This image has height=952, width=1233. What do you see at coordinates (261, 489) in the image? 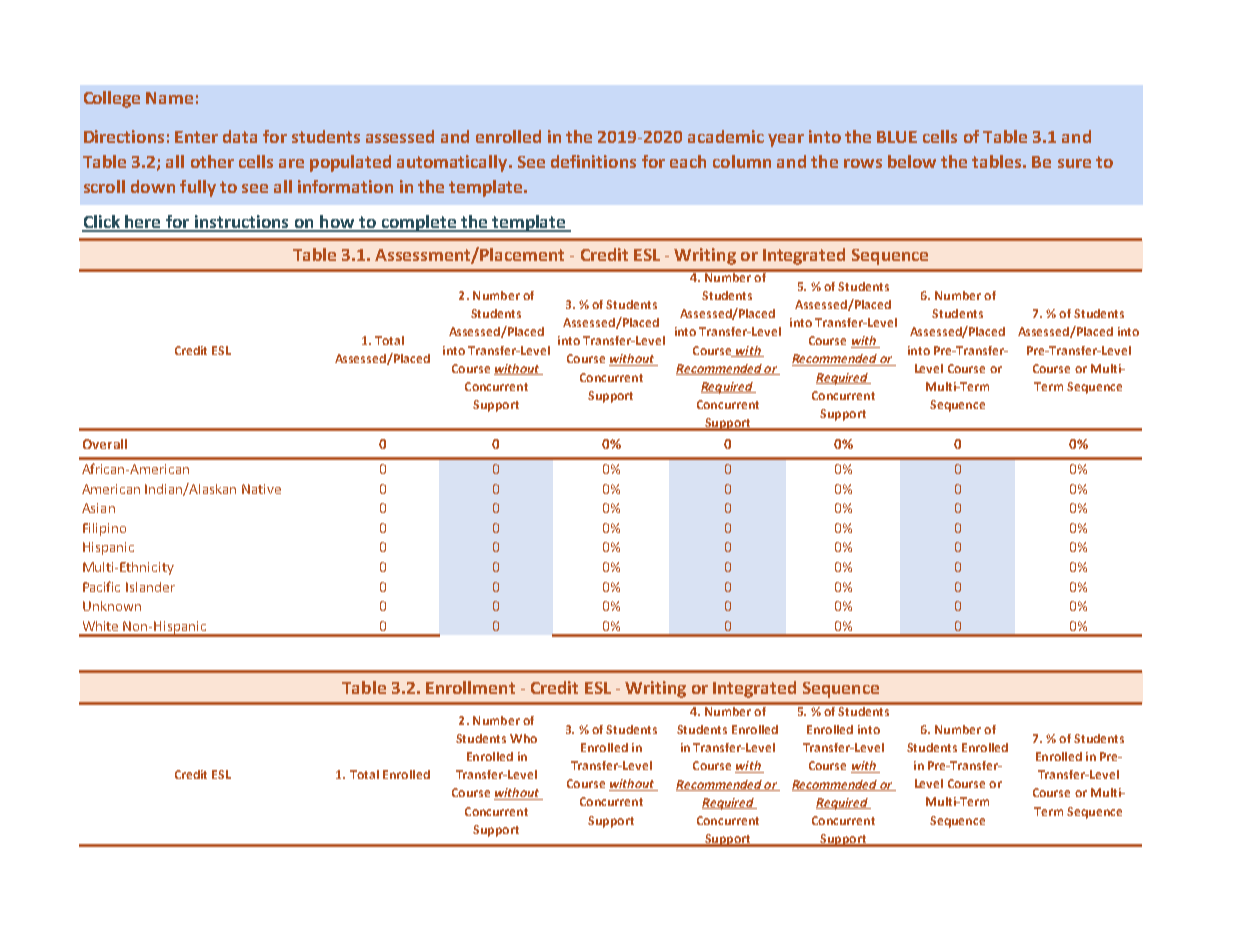
I see `Native` at bounding box center [261, 489].
